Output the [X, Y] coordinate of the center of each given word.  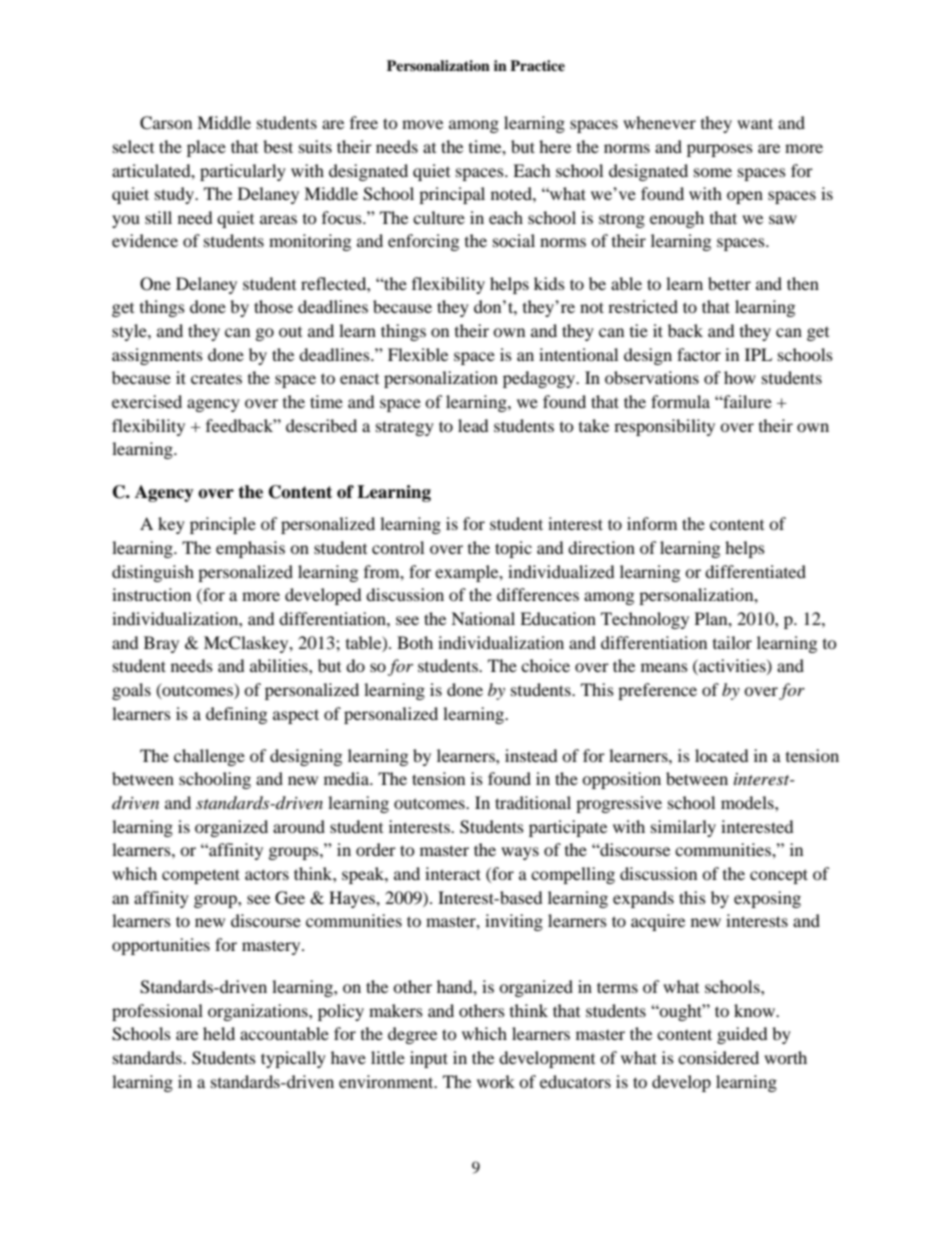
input [429, 1059]
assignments [157, 356]
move [422, 124]
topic [513, 549]
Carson [166, 123]
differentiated [755, 571]
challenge [209, 757]
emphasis [250, 549]
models [748, 802]
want [755, 123]
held [219, 1033]
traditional [533, 802]
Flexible [418, 354]
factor [699, 354]
